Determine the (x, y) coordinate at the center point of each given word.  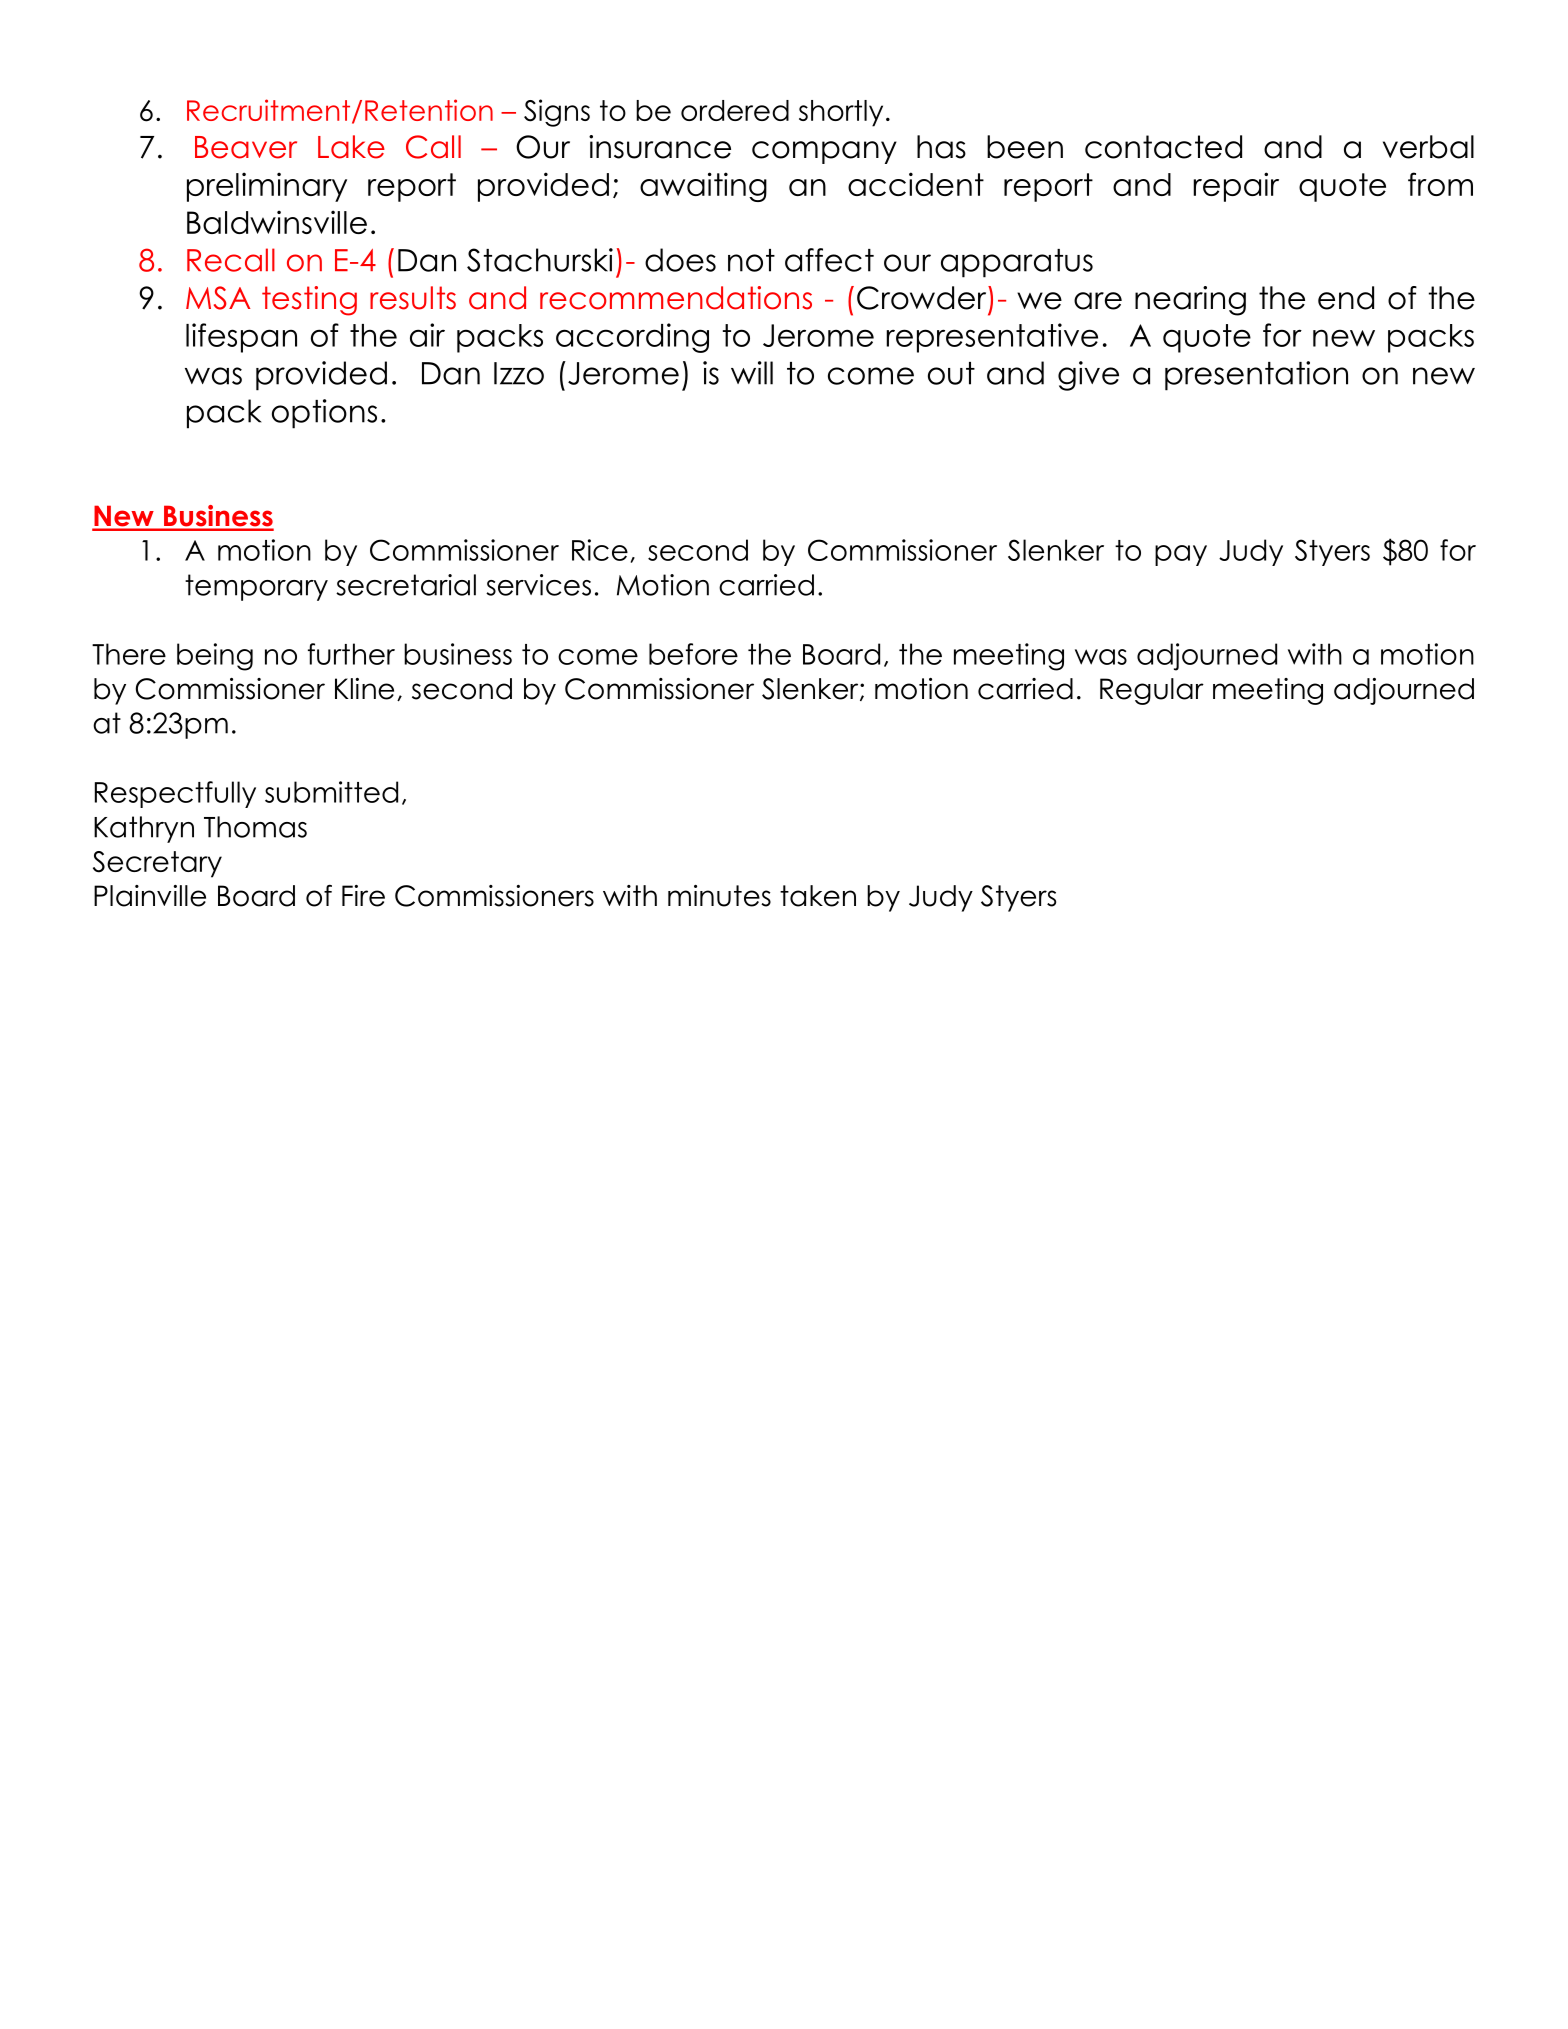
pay (1181, 555)
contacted (1163, 147)
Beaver (246, 147)
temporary (256, 587)
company (824, 152)
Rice (600, 550)
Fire (363, 896)
